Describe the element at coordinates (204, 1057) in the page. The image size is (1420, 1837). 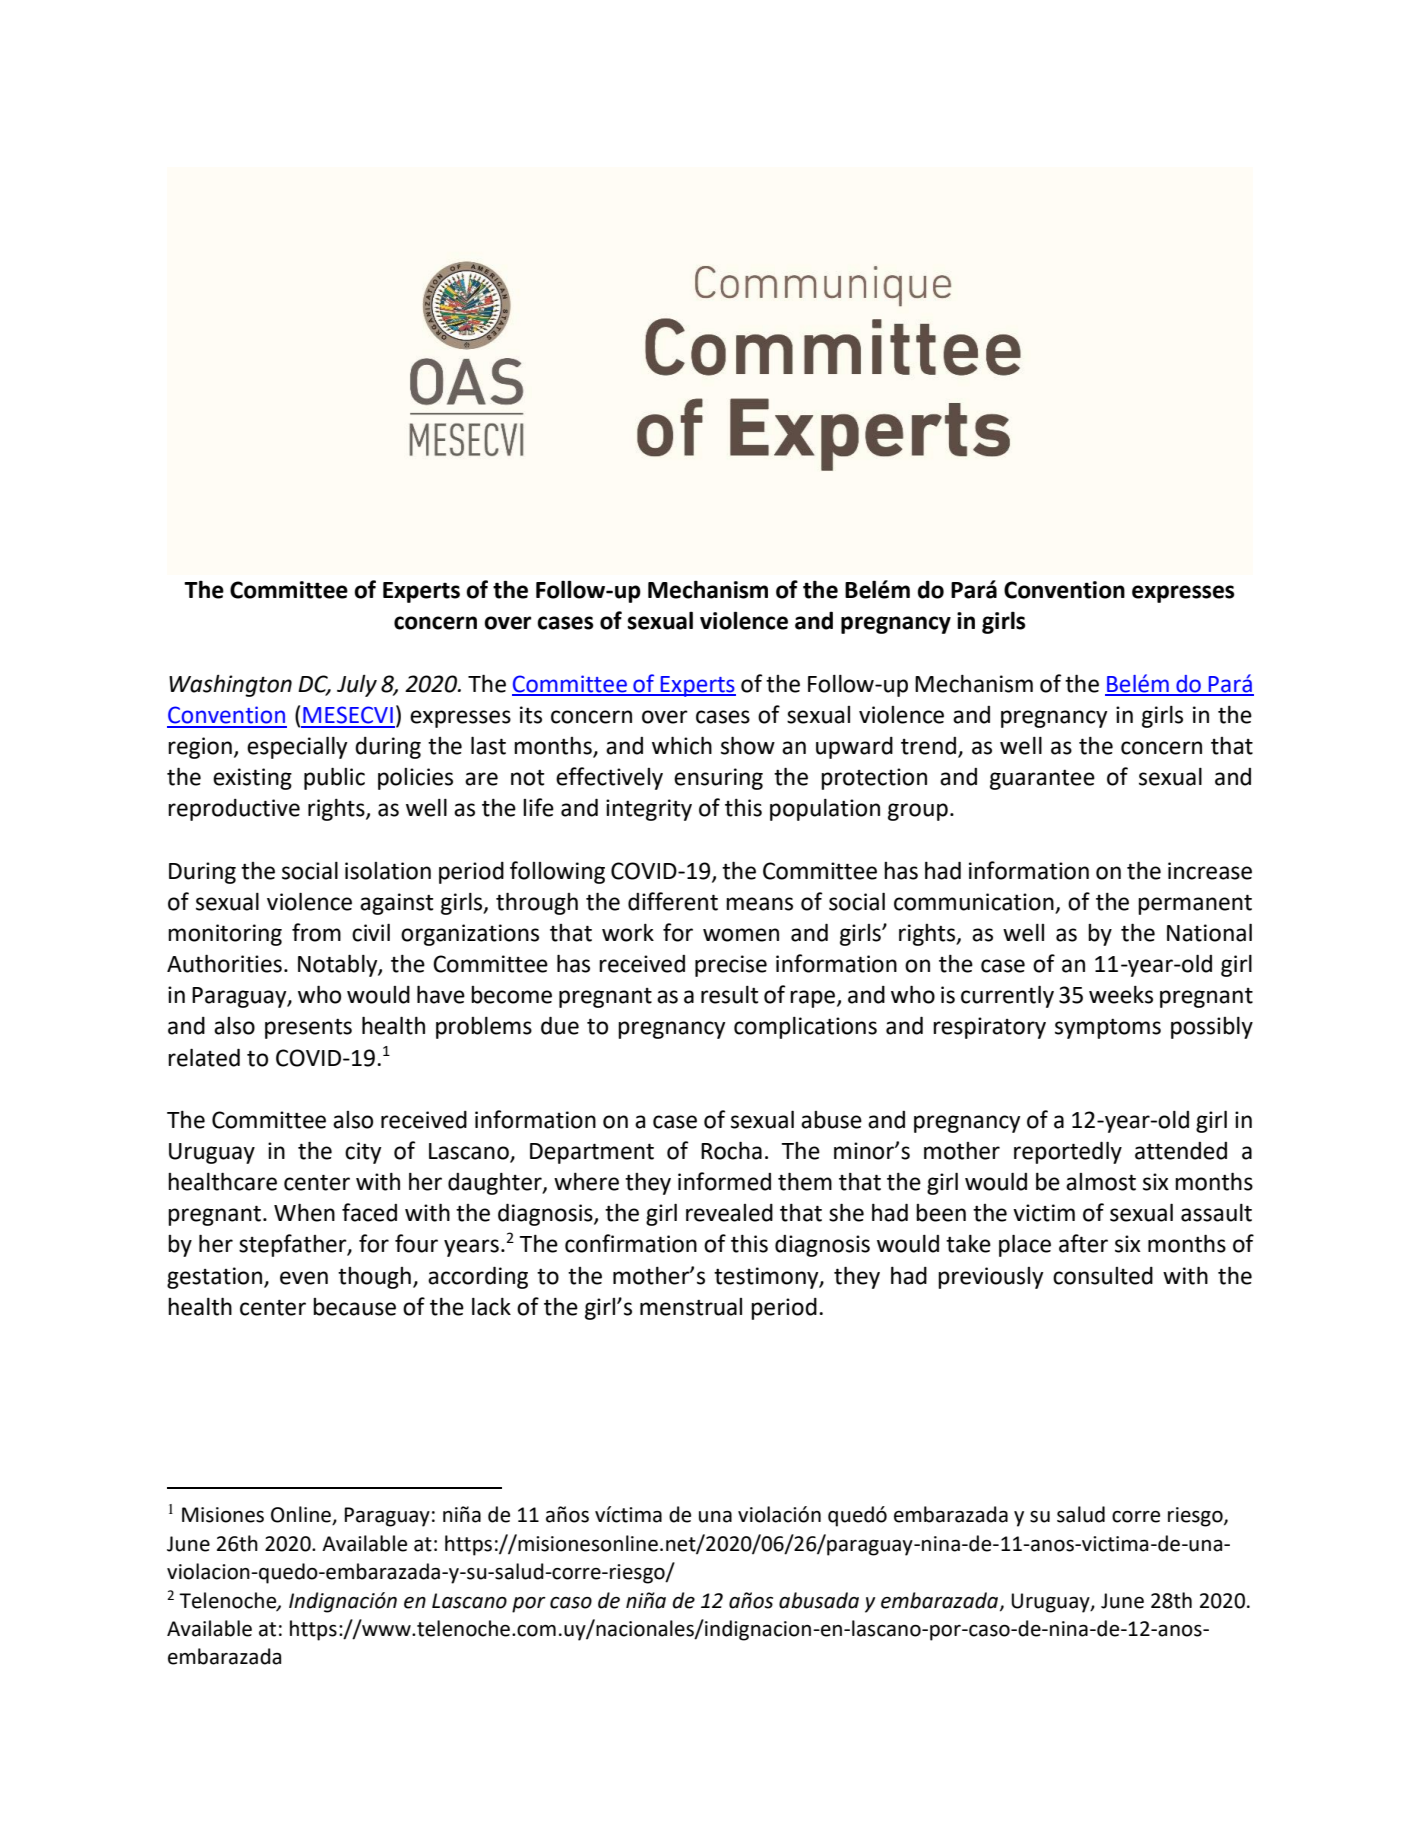
I see `related` at that location.
